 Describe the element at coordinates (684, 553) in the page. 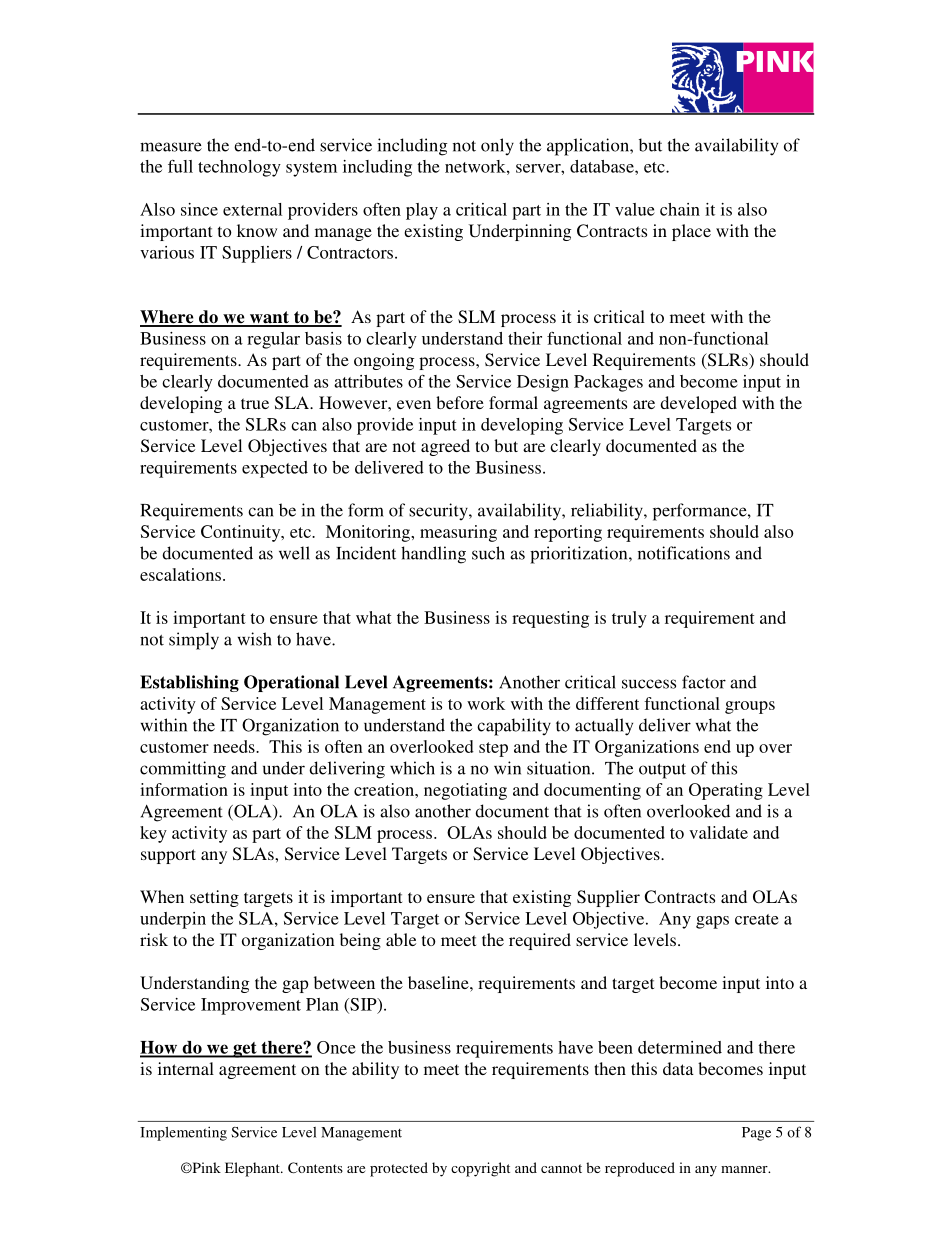

I see `notifications` at that location.
